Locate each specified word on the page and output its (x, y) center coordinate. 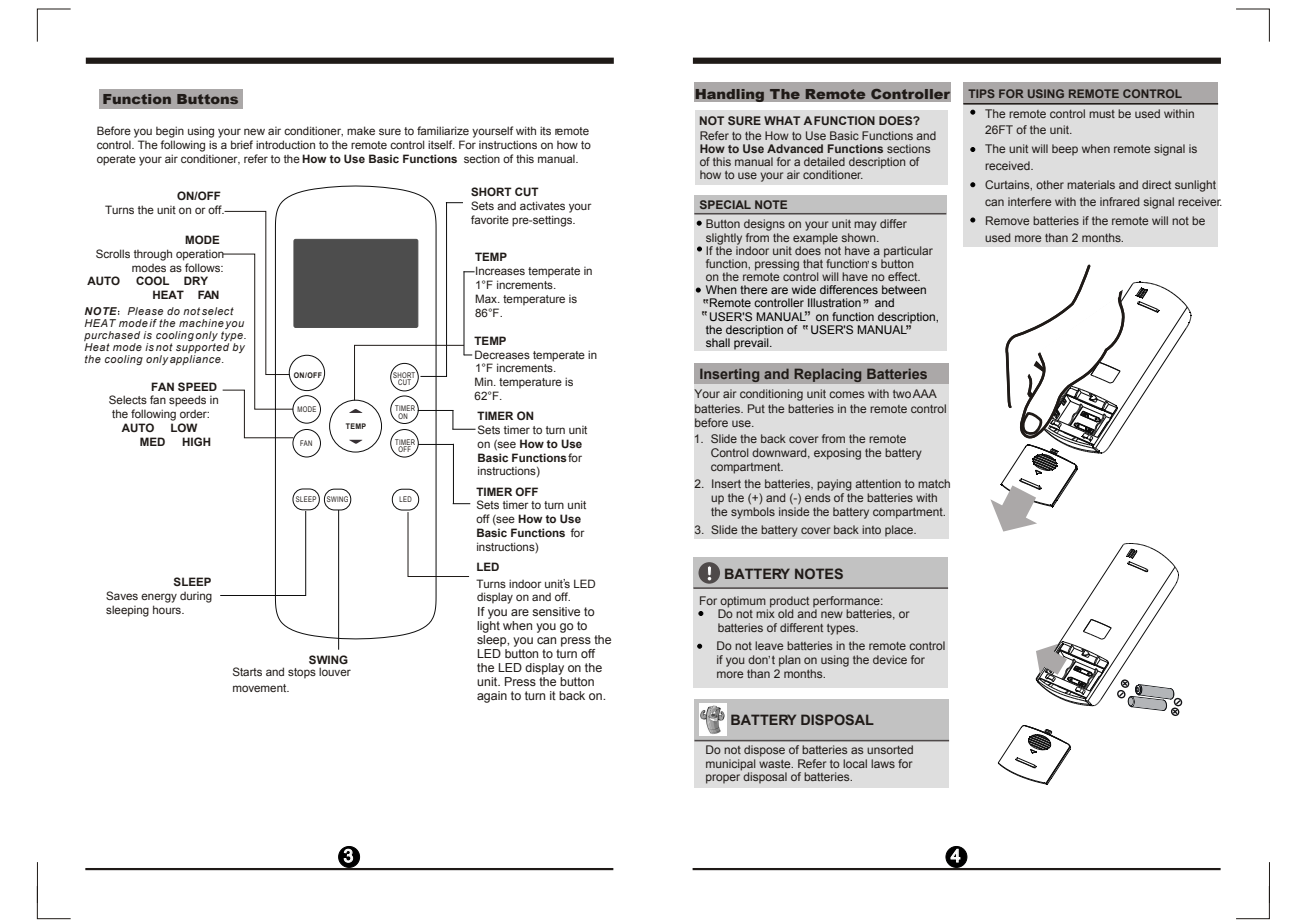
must (1102, 114)
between (904, 289)
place (900, 531)
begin (170, 132)
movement (261, 688)
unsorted (890, 749)
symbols (753, 513)
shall (718, 342)
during (196, 597)
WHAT (782, 120)
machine (201, 323)
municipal (731, 765)
